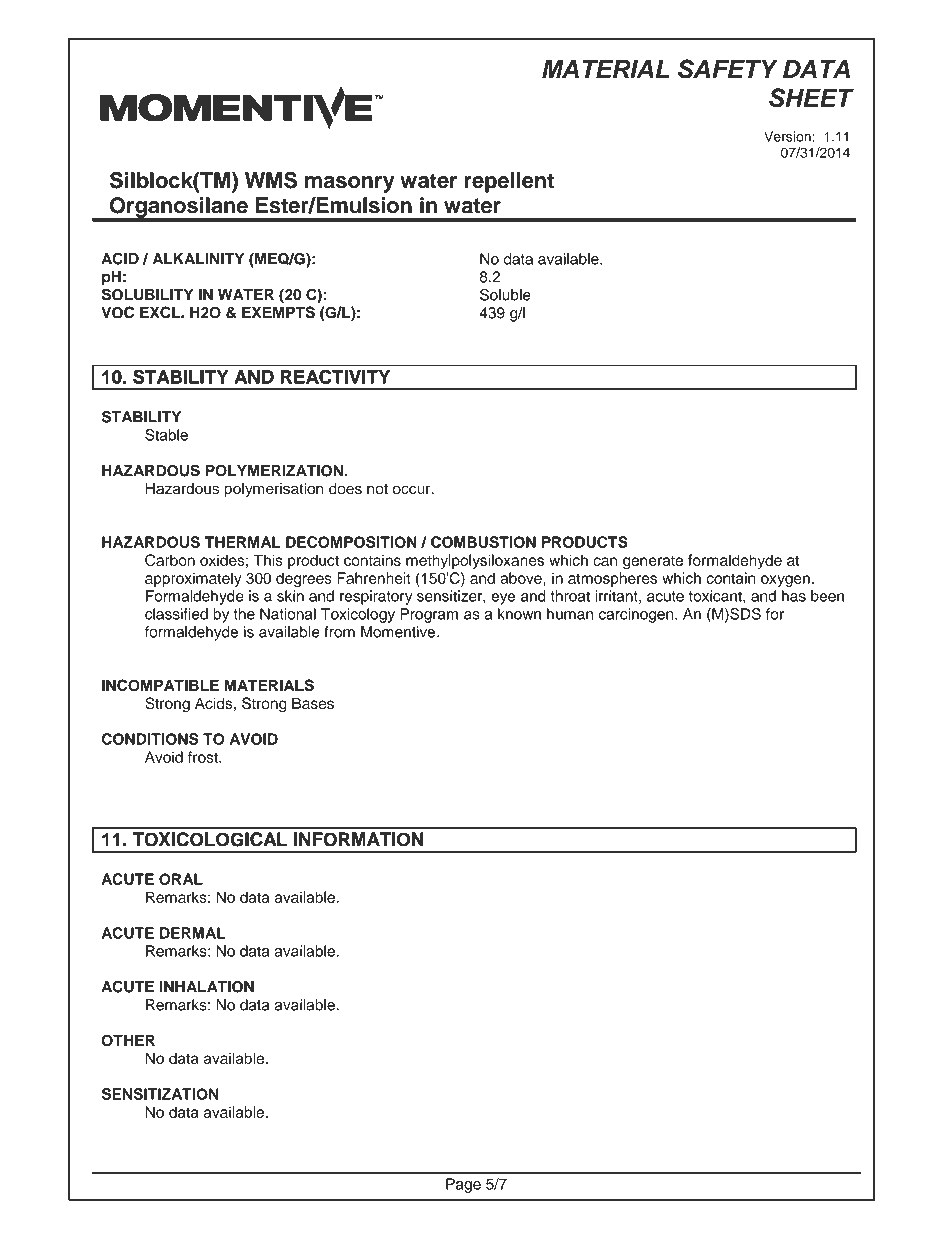 This page has width=952, height=1233. Describe the element at coordinates (166, 435) in the page. I see `Stable` at that location.
